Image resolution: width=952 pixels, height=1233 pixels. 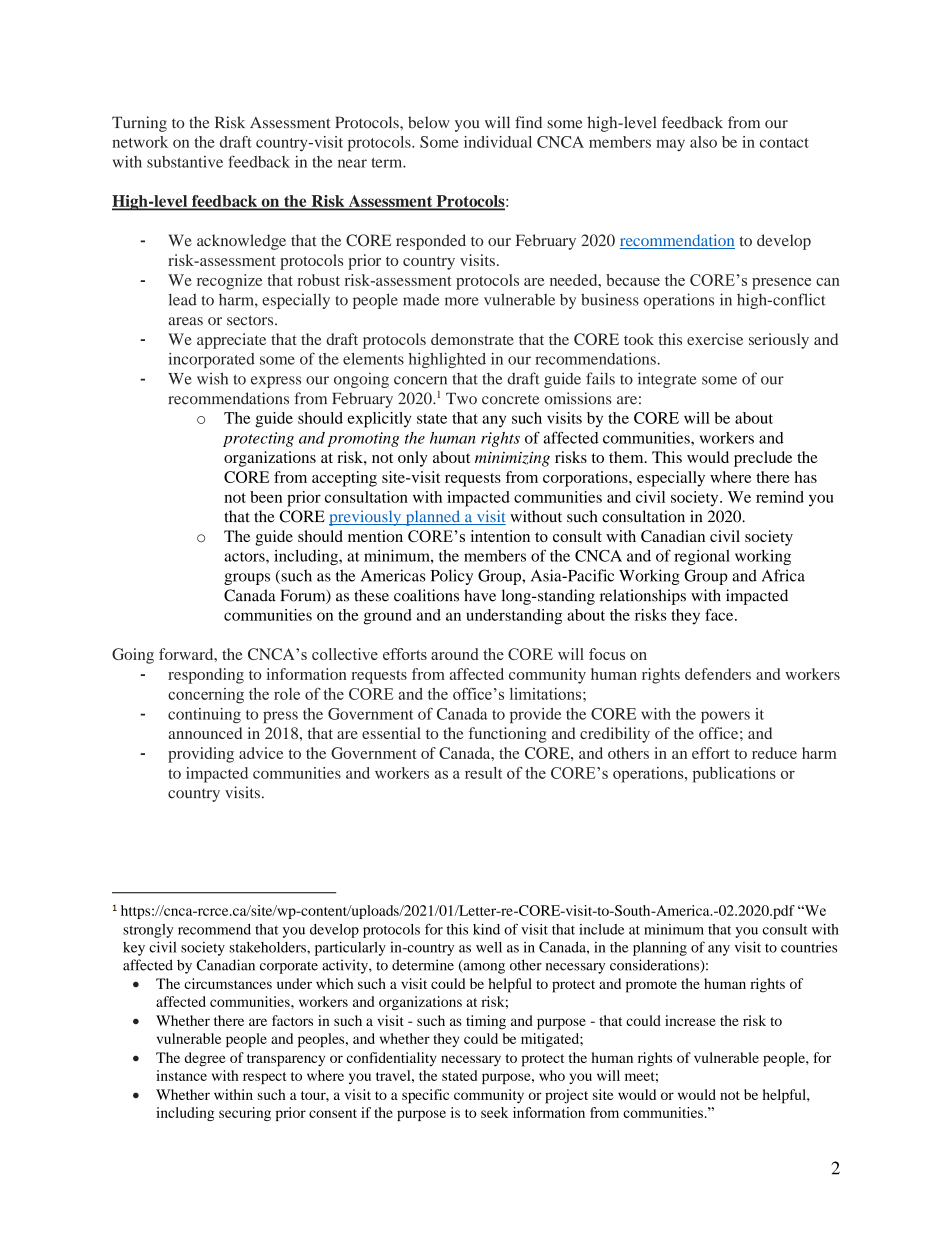 What do you see at coordinates (201, 755) in the image?
I see `providing` at bounding box center [201, 755].
